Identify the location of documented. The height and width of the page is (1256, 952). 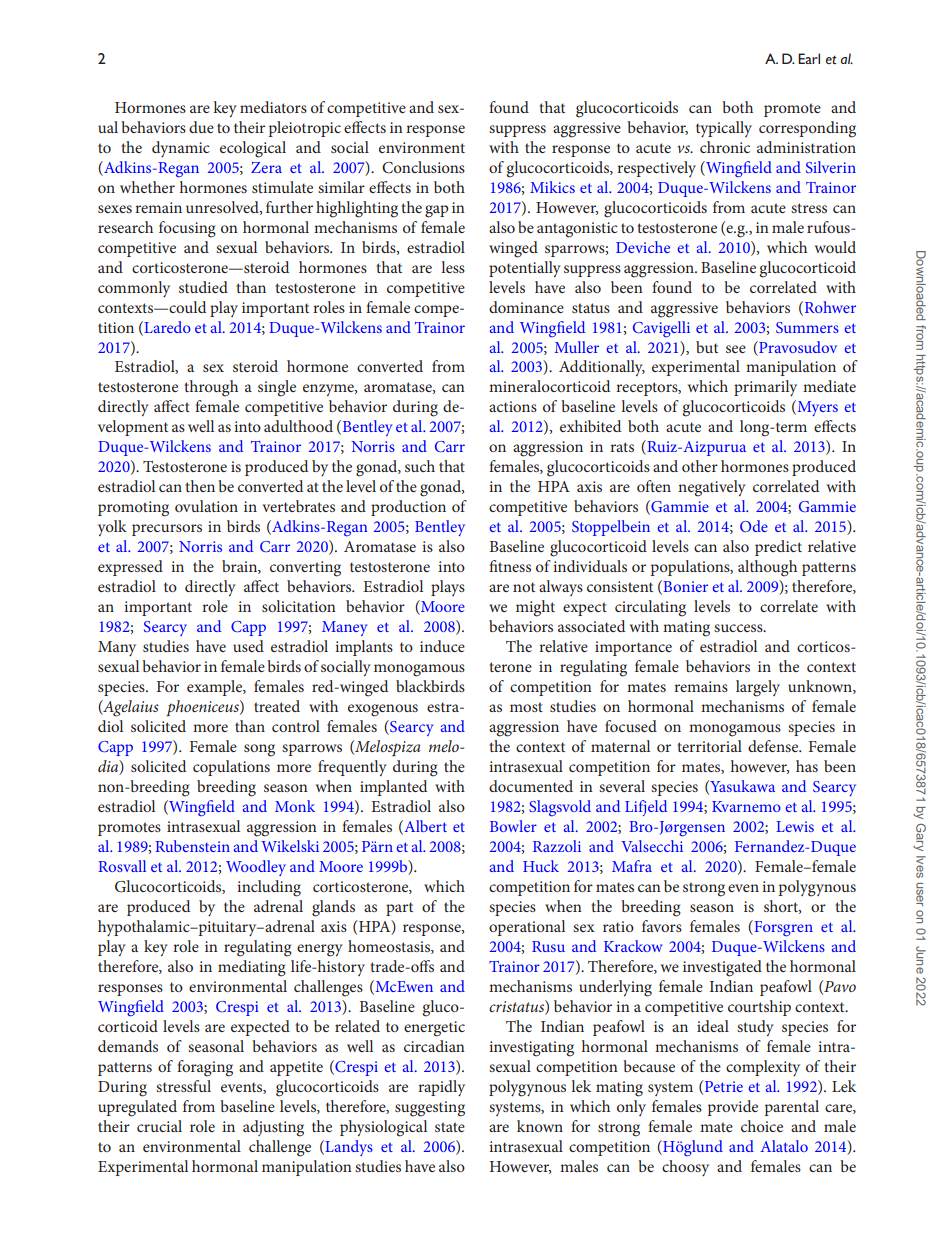
(531, 786).
